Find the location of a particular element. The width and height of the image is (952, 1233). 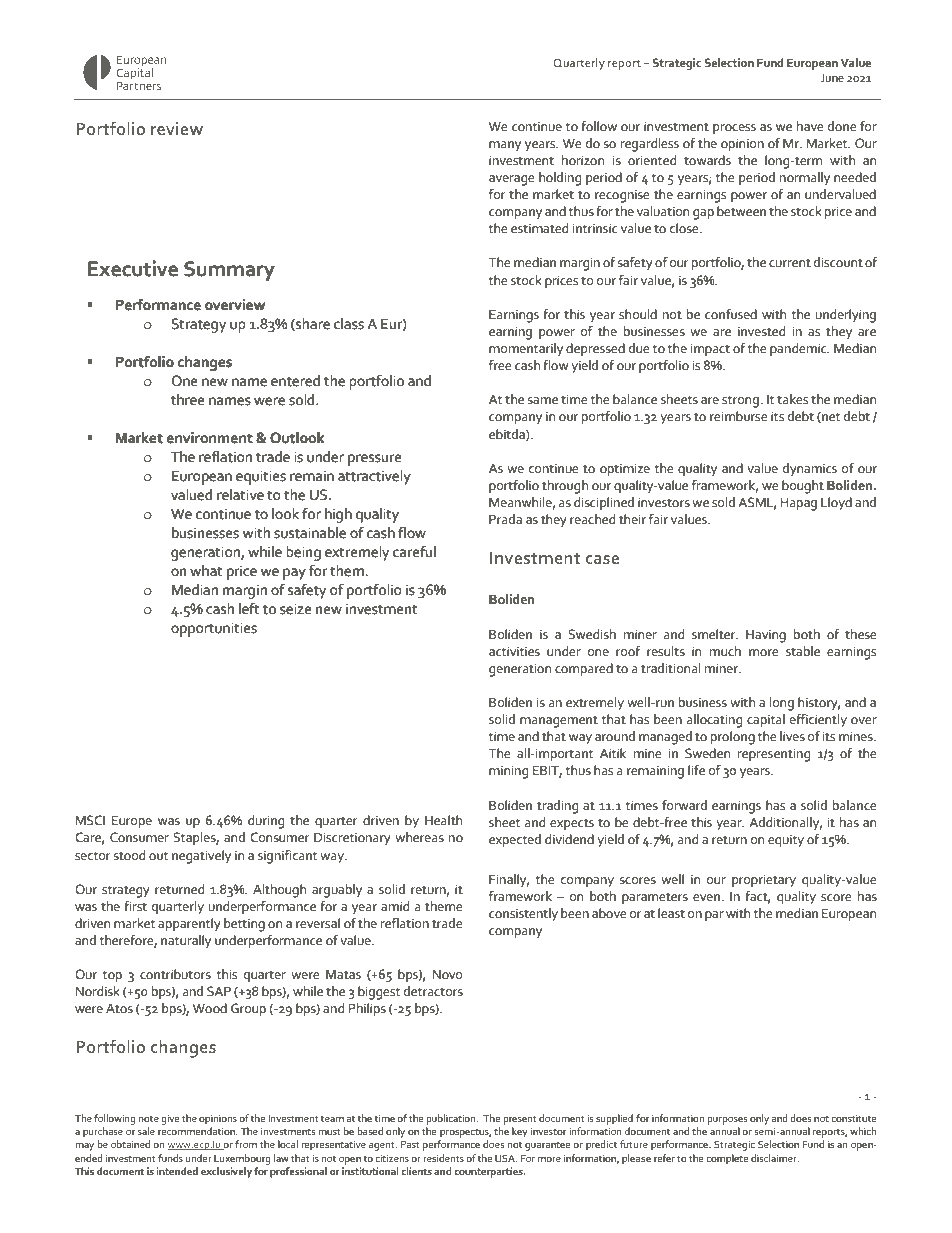

momentarily is located at coordinates (526, 350).
